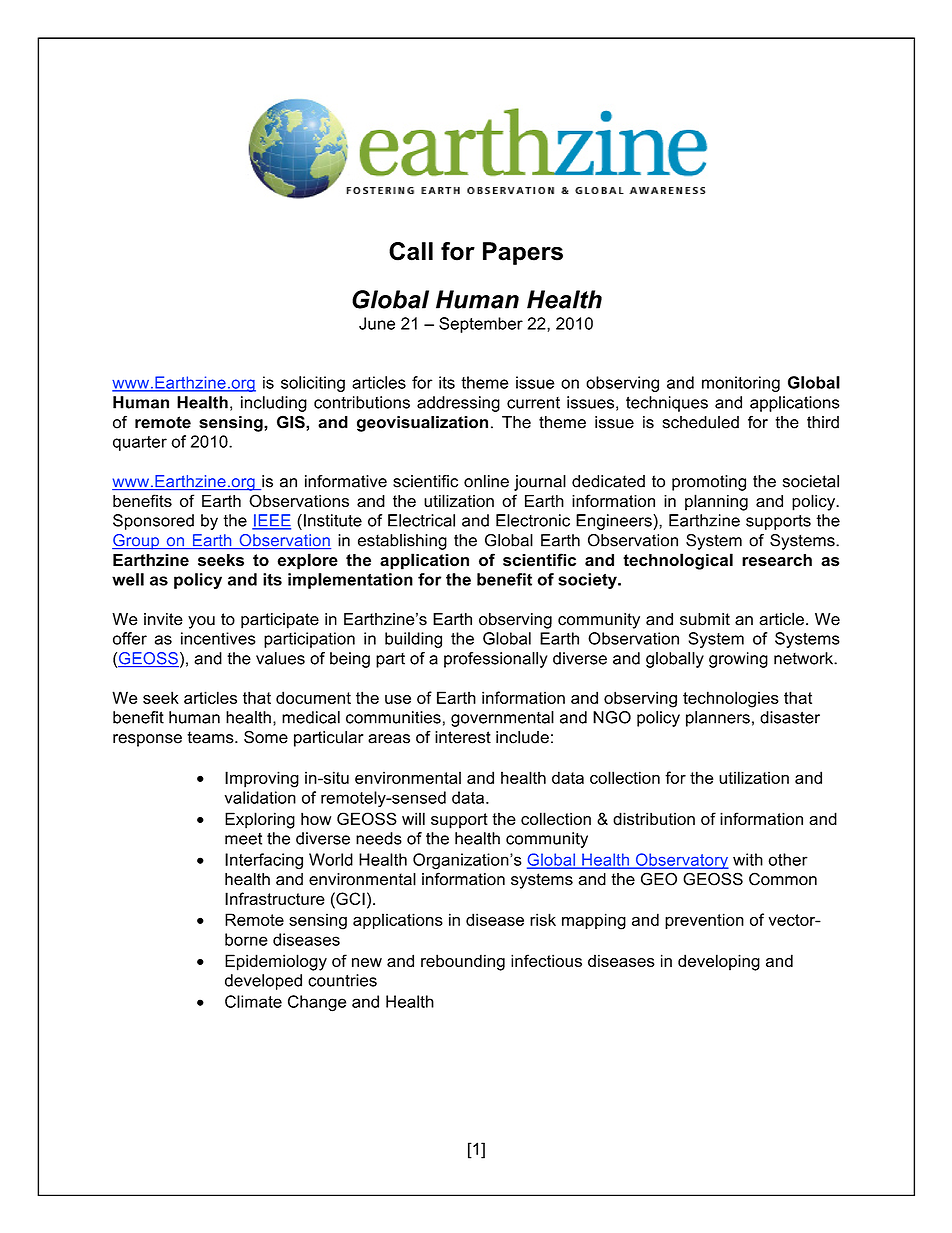  I want to click on you, so click(201, 622).
